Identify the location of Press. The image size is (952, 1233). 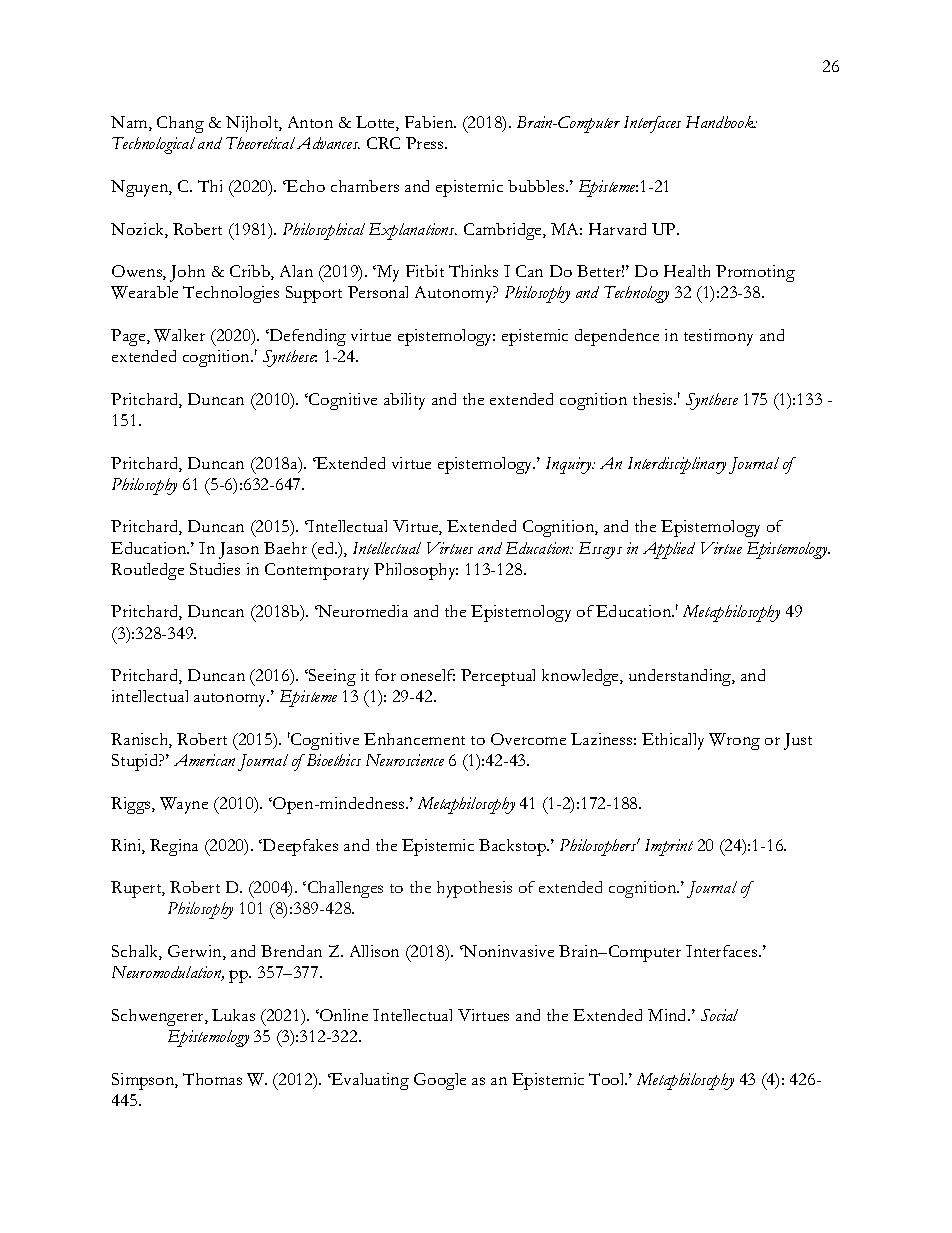
(426, 143).
